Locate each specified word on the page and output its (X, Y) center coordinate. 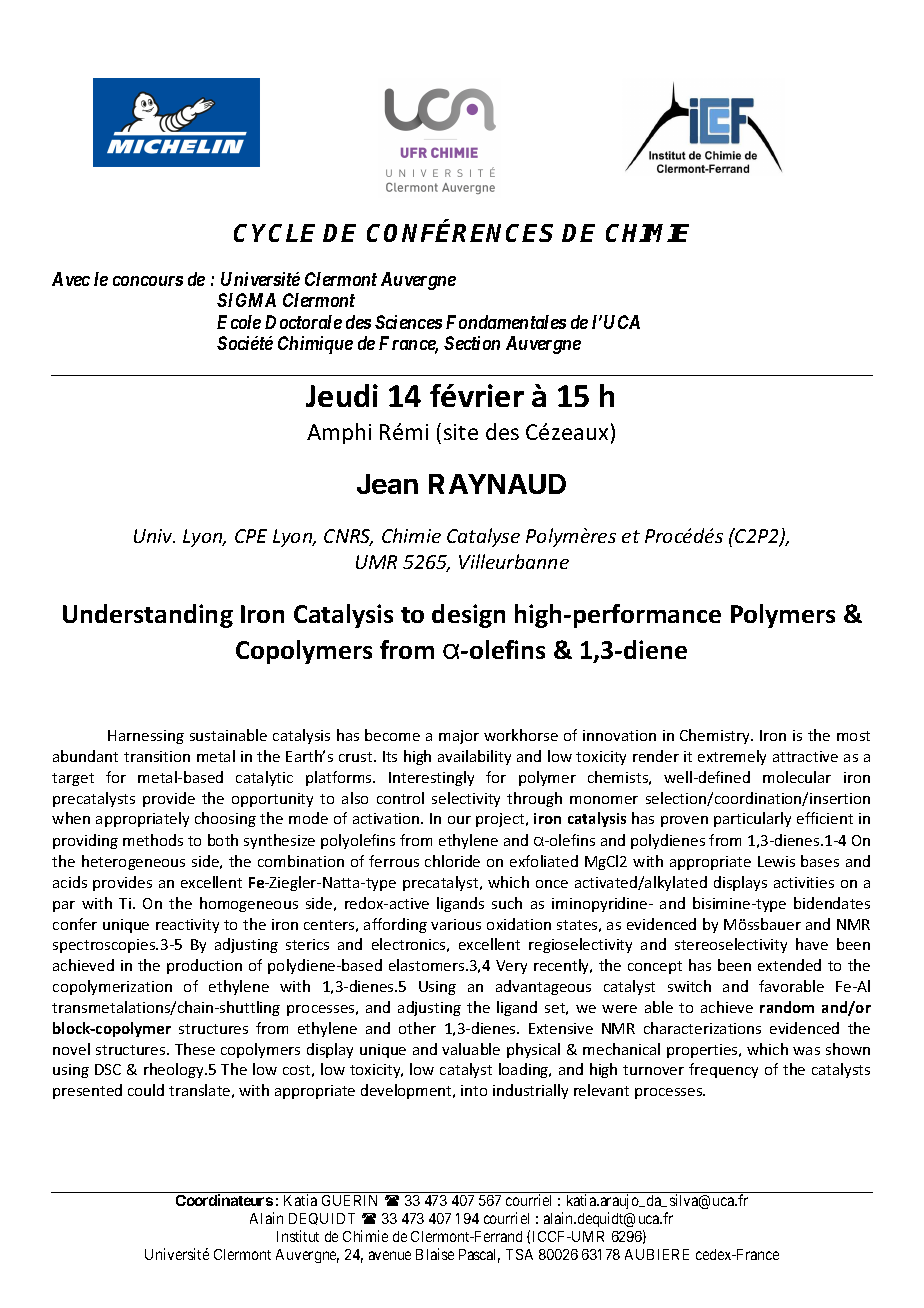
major (459, 737)
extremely (732, 757)
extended (789, 965)
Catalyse (483, 537)
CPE (251, 536)
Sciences (408, 322)
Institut (298, 1236)
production (204, 966)
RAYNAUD (497, 484)
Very (511, 967)
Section (472, 343)
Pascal (479, 1256)
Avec (71, 279)
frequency (723, 1070)
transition (157, 756)
